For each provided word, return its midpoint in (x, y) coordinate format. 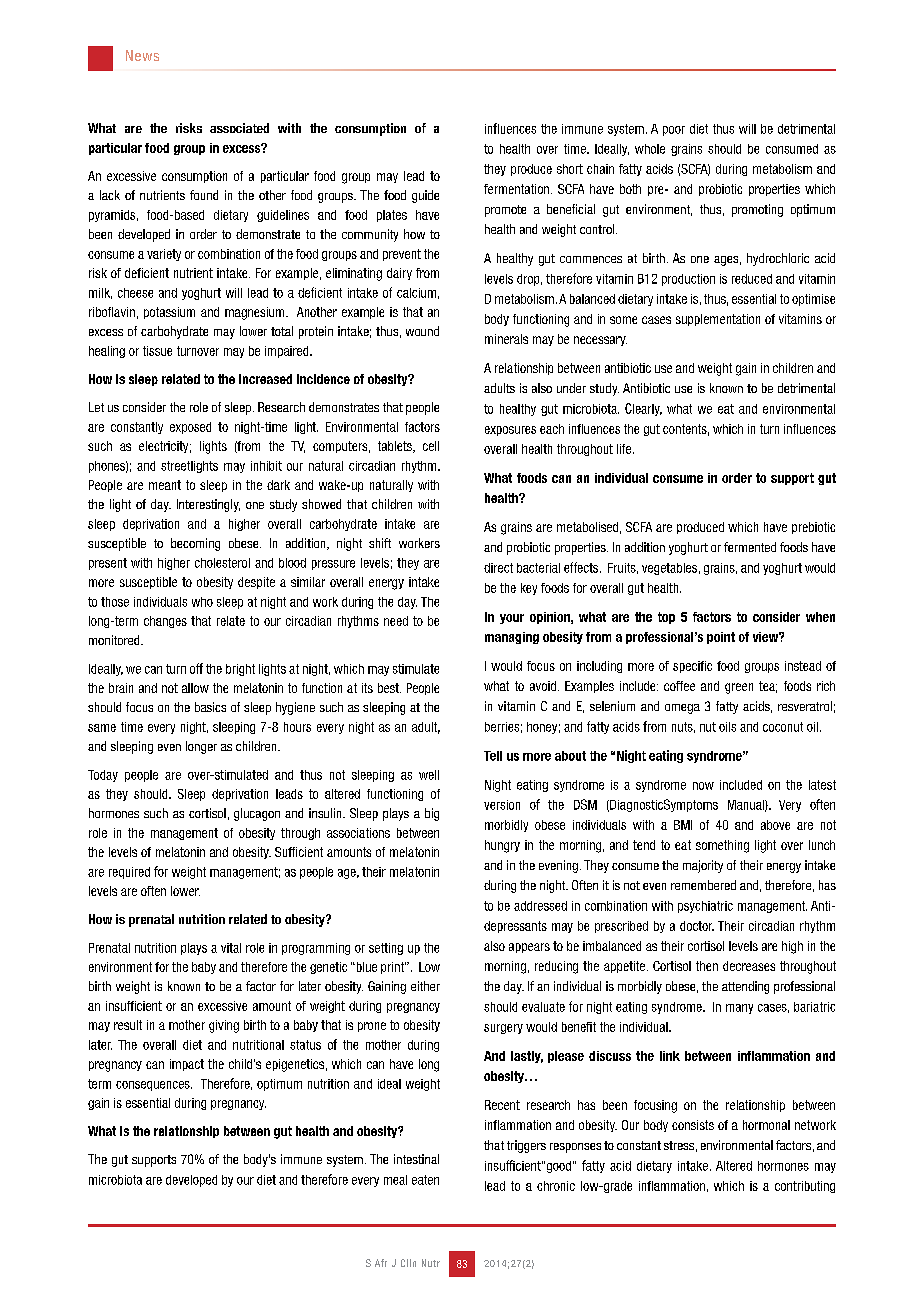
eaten (425, 1180)
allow (195, 688)
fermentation (518, 189)
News (142, 55)
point (721, 638)
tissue (157, 351)
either (425, 986)
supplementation (718, 320)
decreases (749, 966)
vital (231, 948)
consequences (154, 1086)
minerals (506, 339)
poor (674, 131)
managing (512, 638)
